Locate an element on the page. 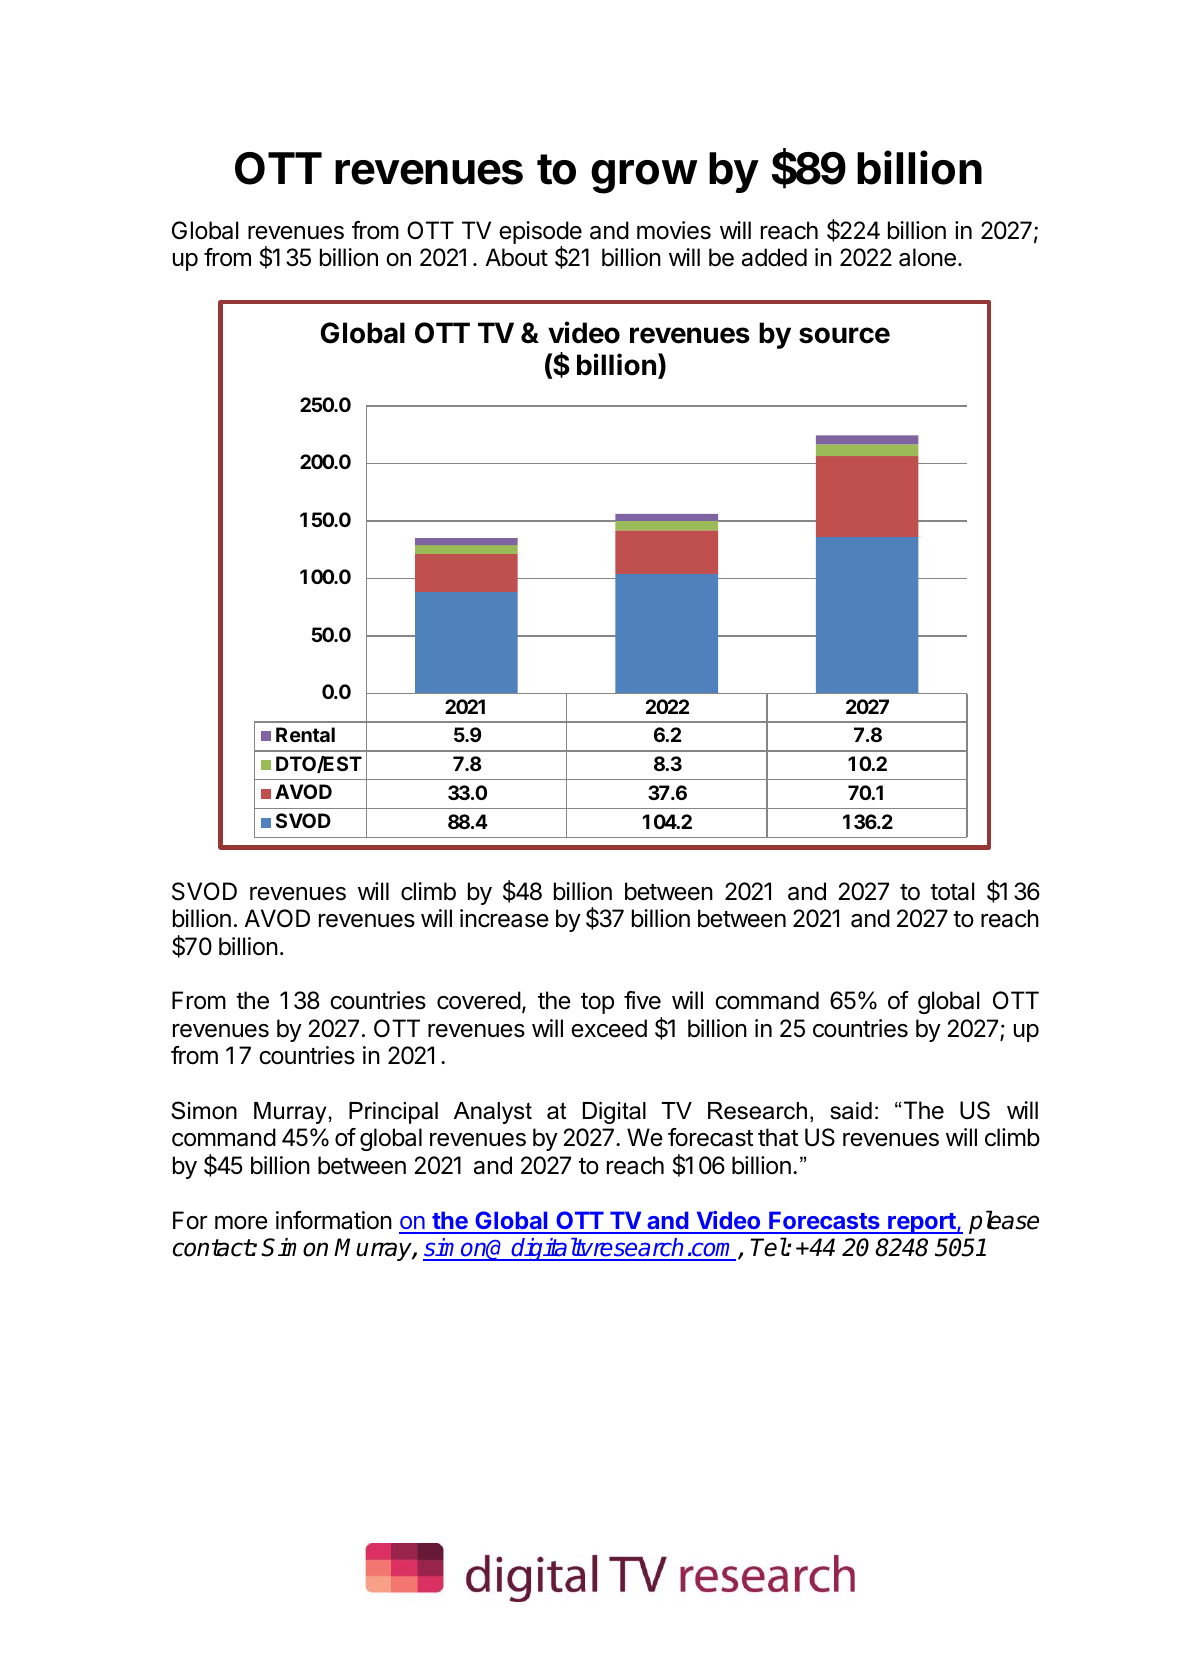 This document has height=1672, width=1182. source is located at coordinates (844, 335).
